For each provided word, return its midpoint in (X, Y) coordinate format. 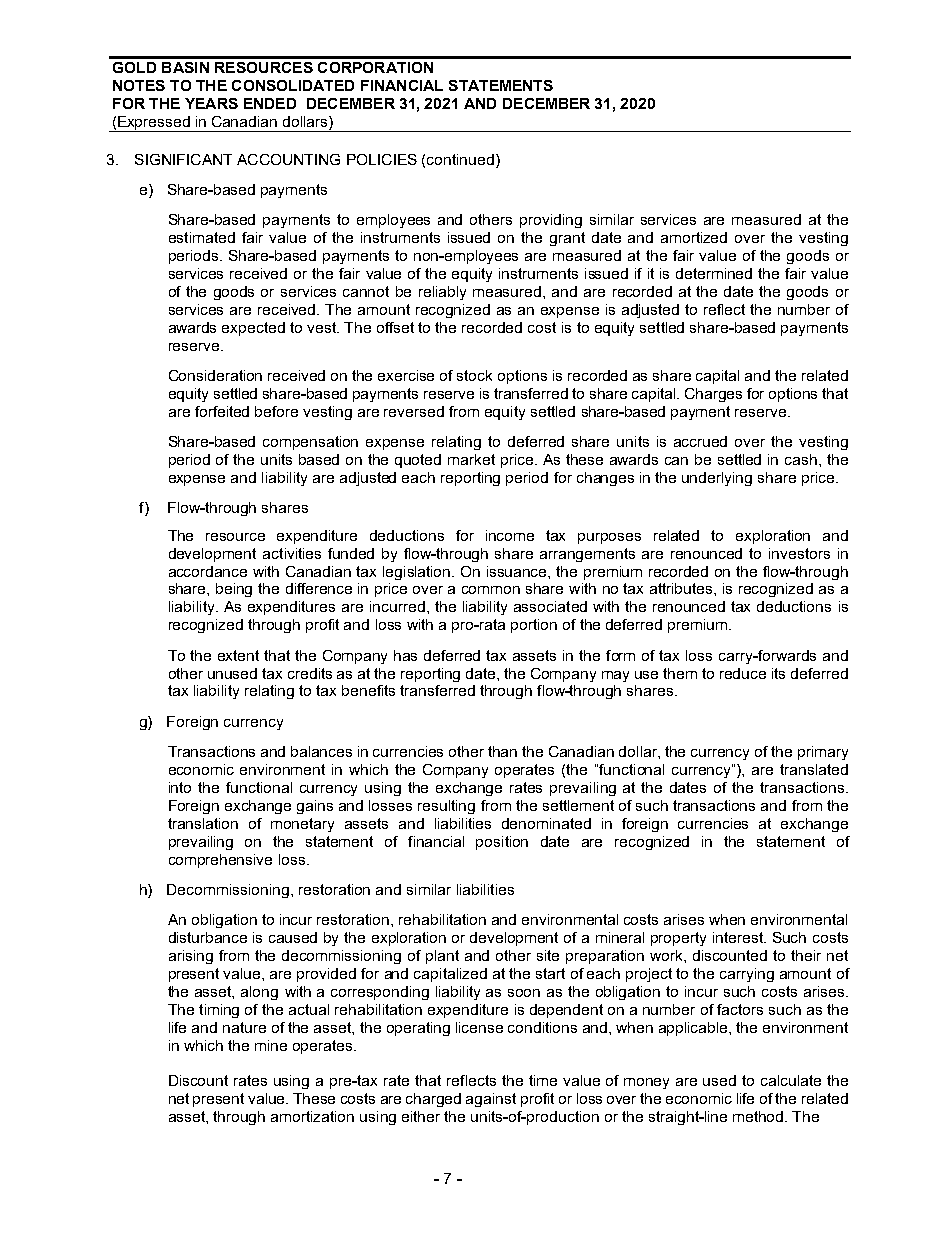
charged (433, 1100)
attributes (682, 588)
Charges (713, 395)
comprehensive (220, 861)
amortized (694, 237)
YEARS (211, 103)
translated (814, 769)
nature (244, 1027)
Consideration (215, 375)
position (502, 843)
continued (460, 159)
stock (474, 375)
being (234, 590)
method (759, 1116)
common (491, 590)
